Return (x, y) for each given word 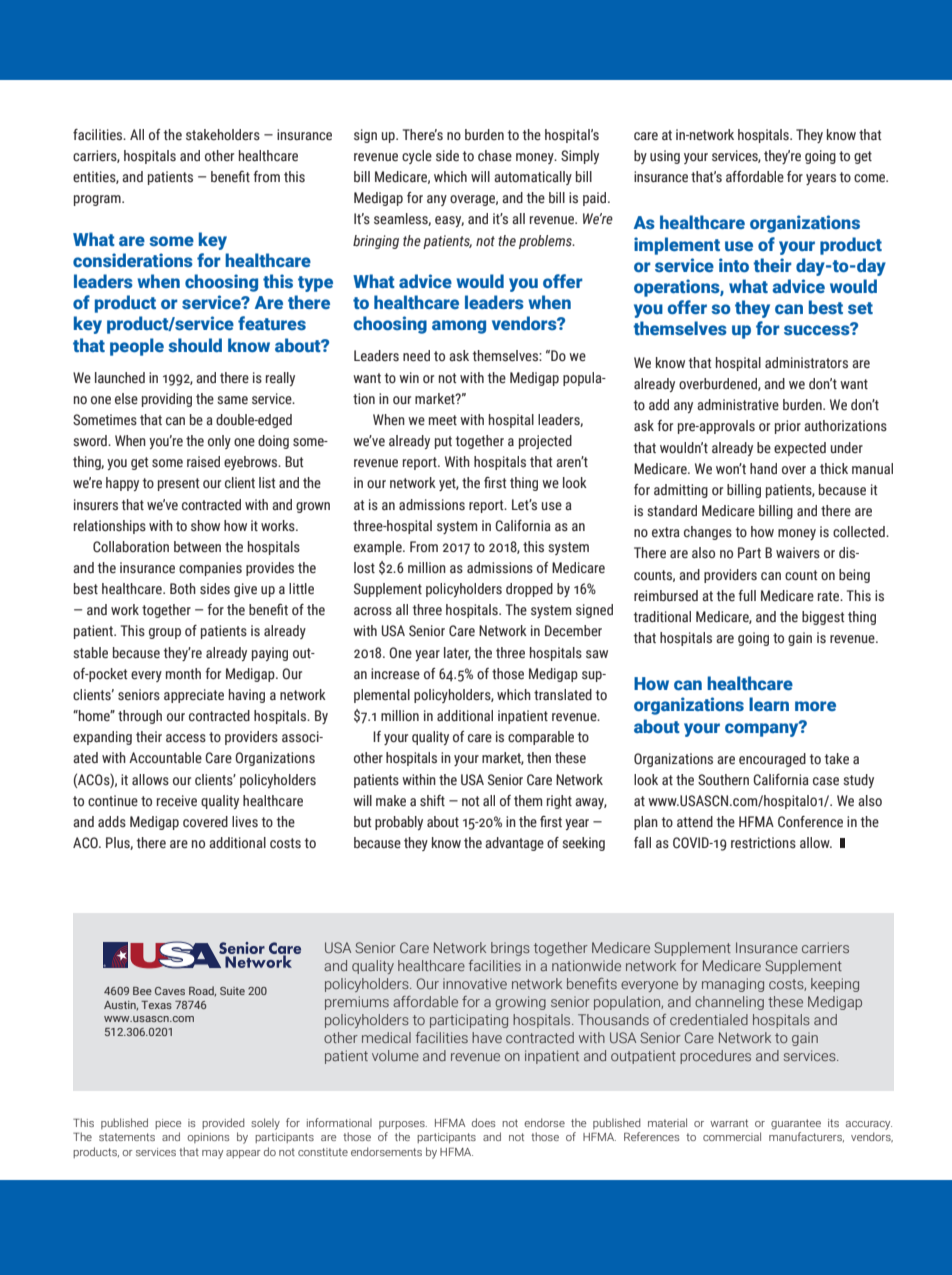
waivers (798, 553)
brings (510, 949)
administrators (806, 363)
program (98, 200)
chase (495, 156)
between (197, 547)
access (186, 738)
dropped (529, 590)
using (665, 157)
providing (167, 400)
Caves (170, 991)
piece (168, 1124)
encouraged (772, 760)
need (416, 356)
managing (733, 985)
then (539, 758)
